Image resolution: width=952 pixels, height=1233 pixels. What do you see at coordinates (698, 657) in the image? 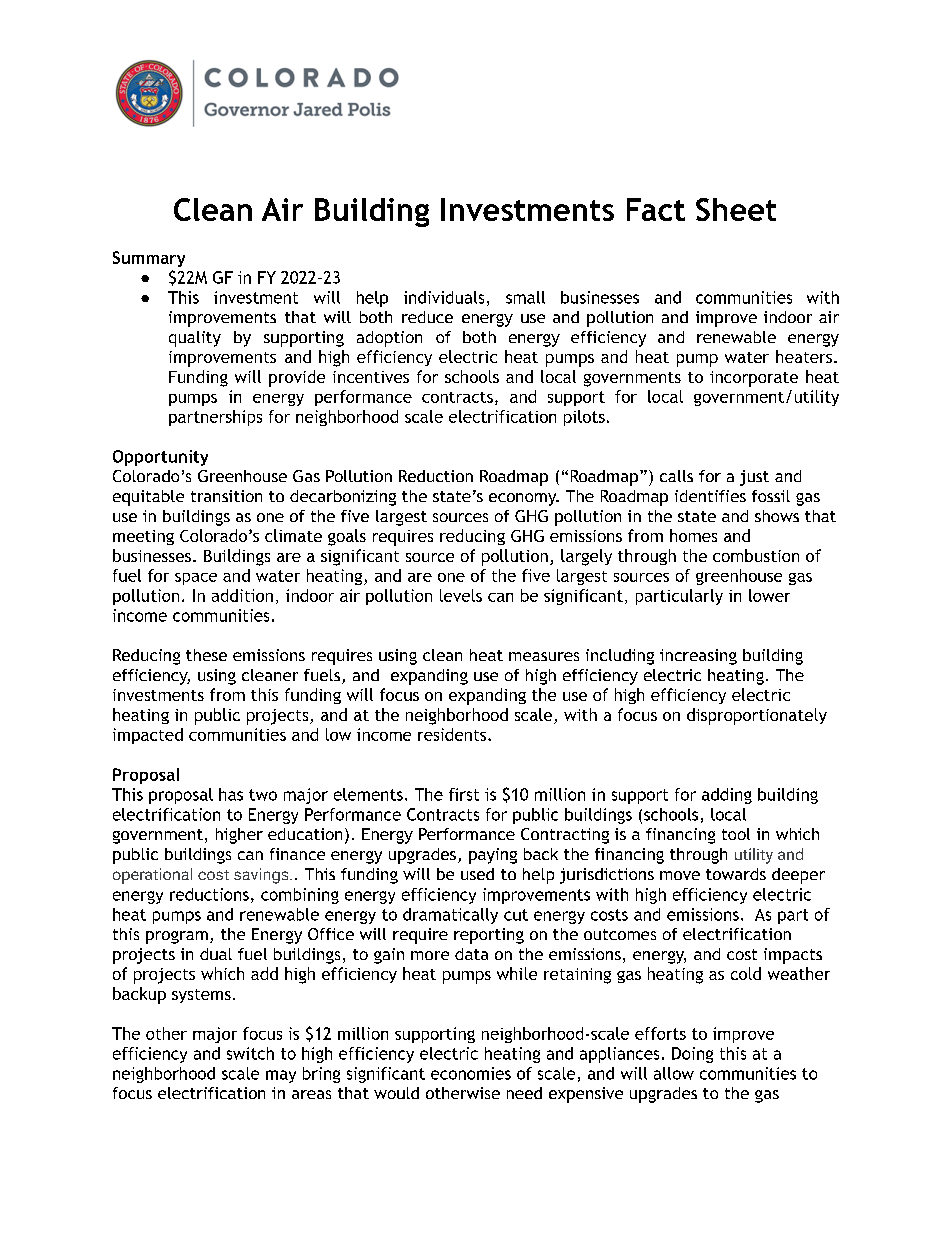
I see `increasing` at bounding box center [698, 657].
